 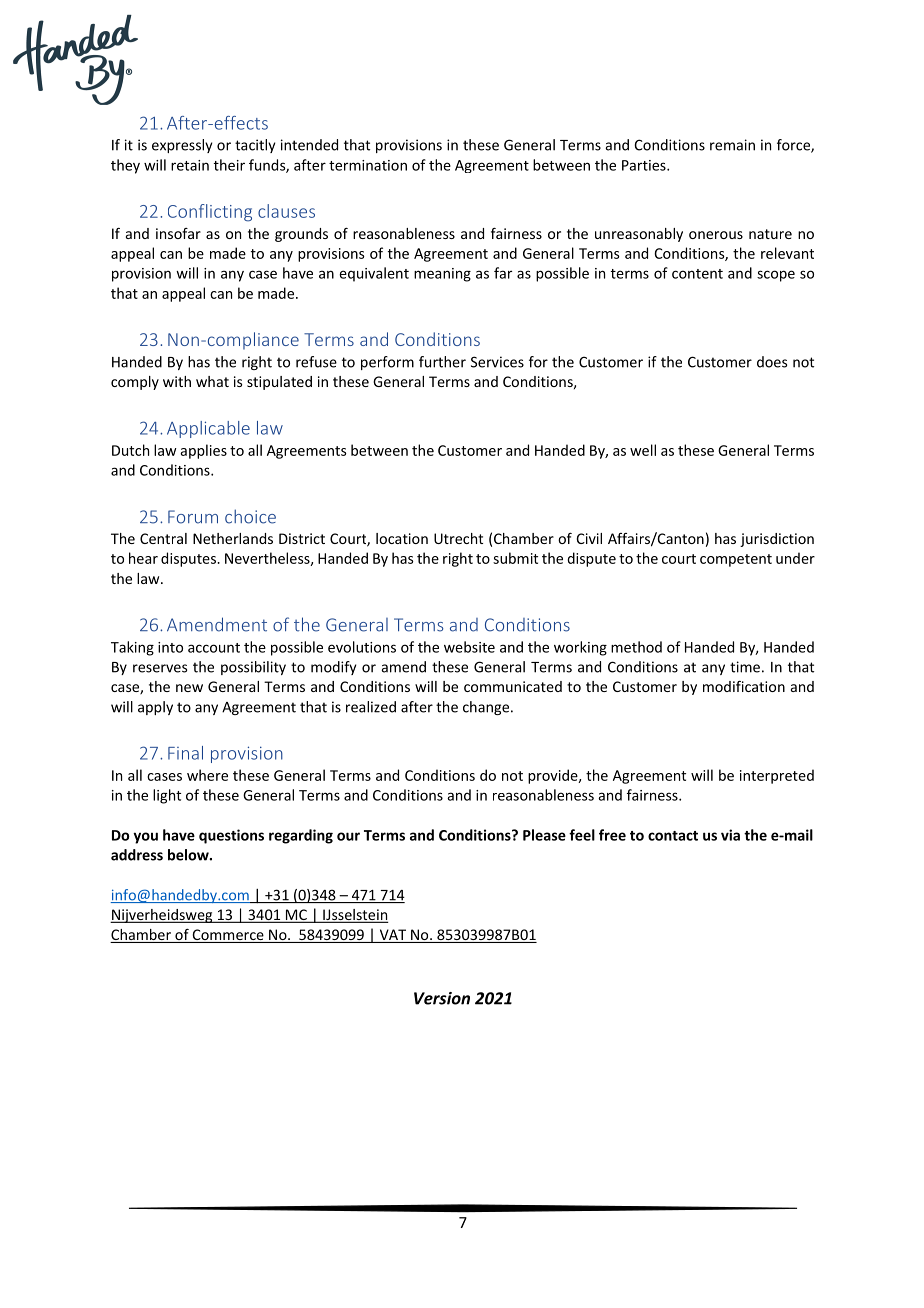 What do you see at coordinates (442, 998) in the screenshot?
I see `Version` at bounding box center [442, 998].
